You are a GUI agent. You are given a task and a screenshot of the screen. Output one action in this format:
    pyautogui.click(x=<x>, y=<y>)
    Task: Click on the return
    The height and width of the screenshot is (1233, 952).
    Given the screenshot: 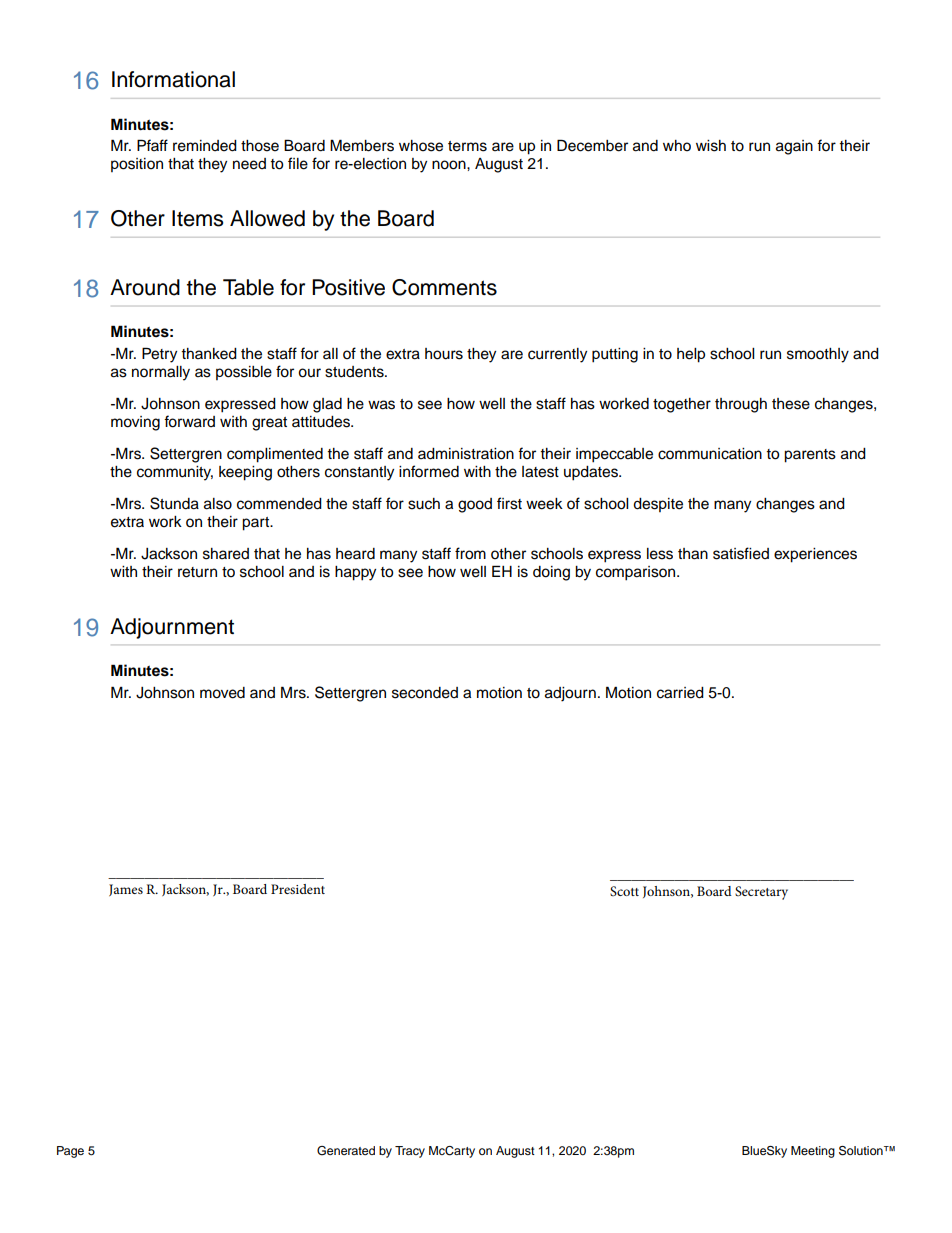 What is the action you would take?
    pyautogui.click(x=197, y=572)
